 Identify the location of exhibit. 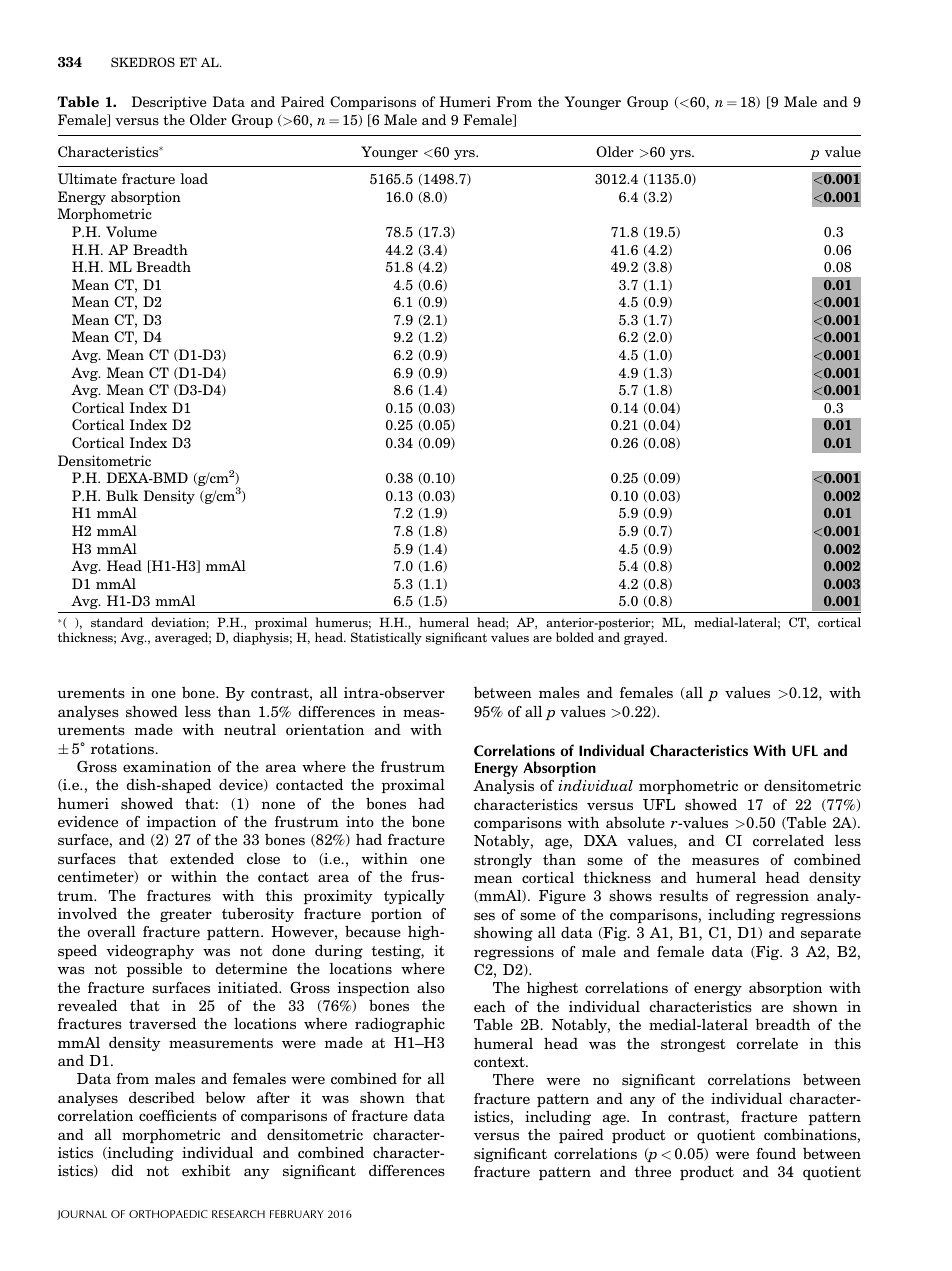
(206, 1170).
